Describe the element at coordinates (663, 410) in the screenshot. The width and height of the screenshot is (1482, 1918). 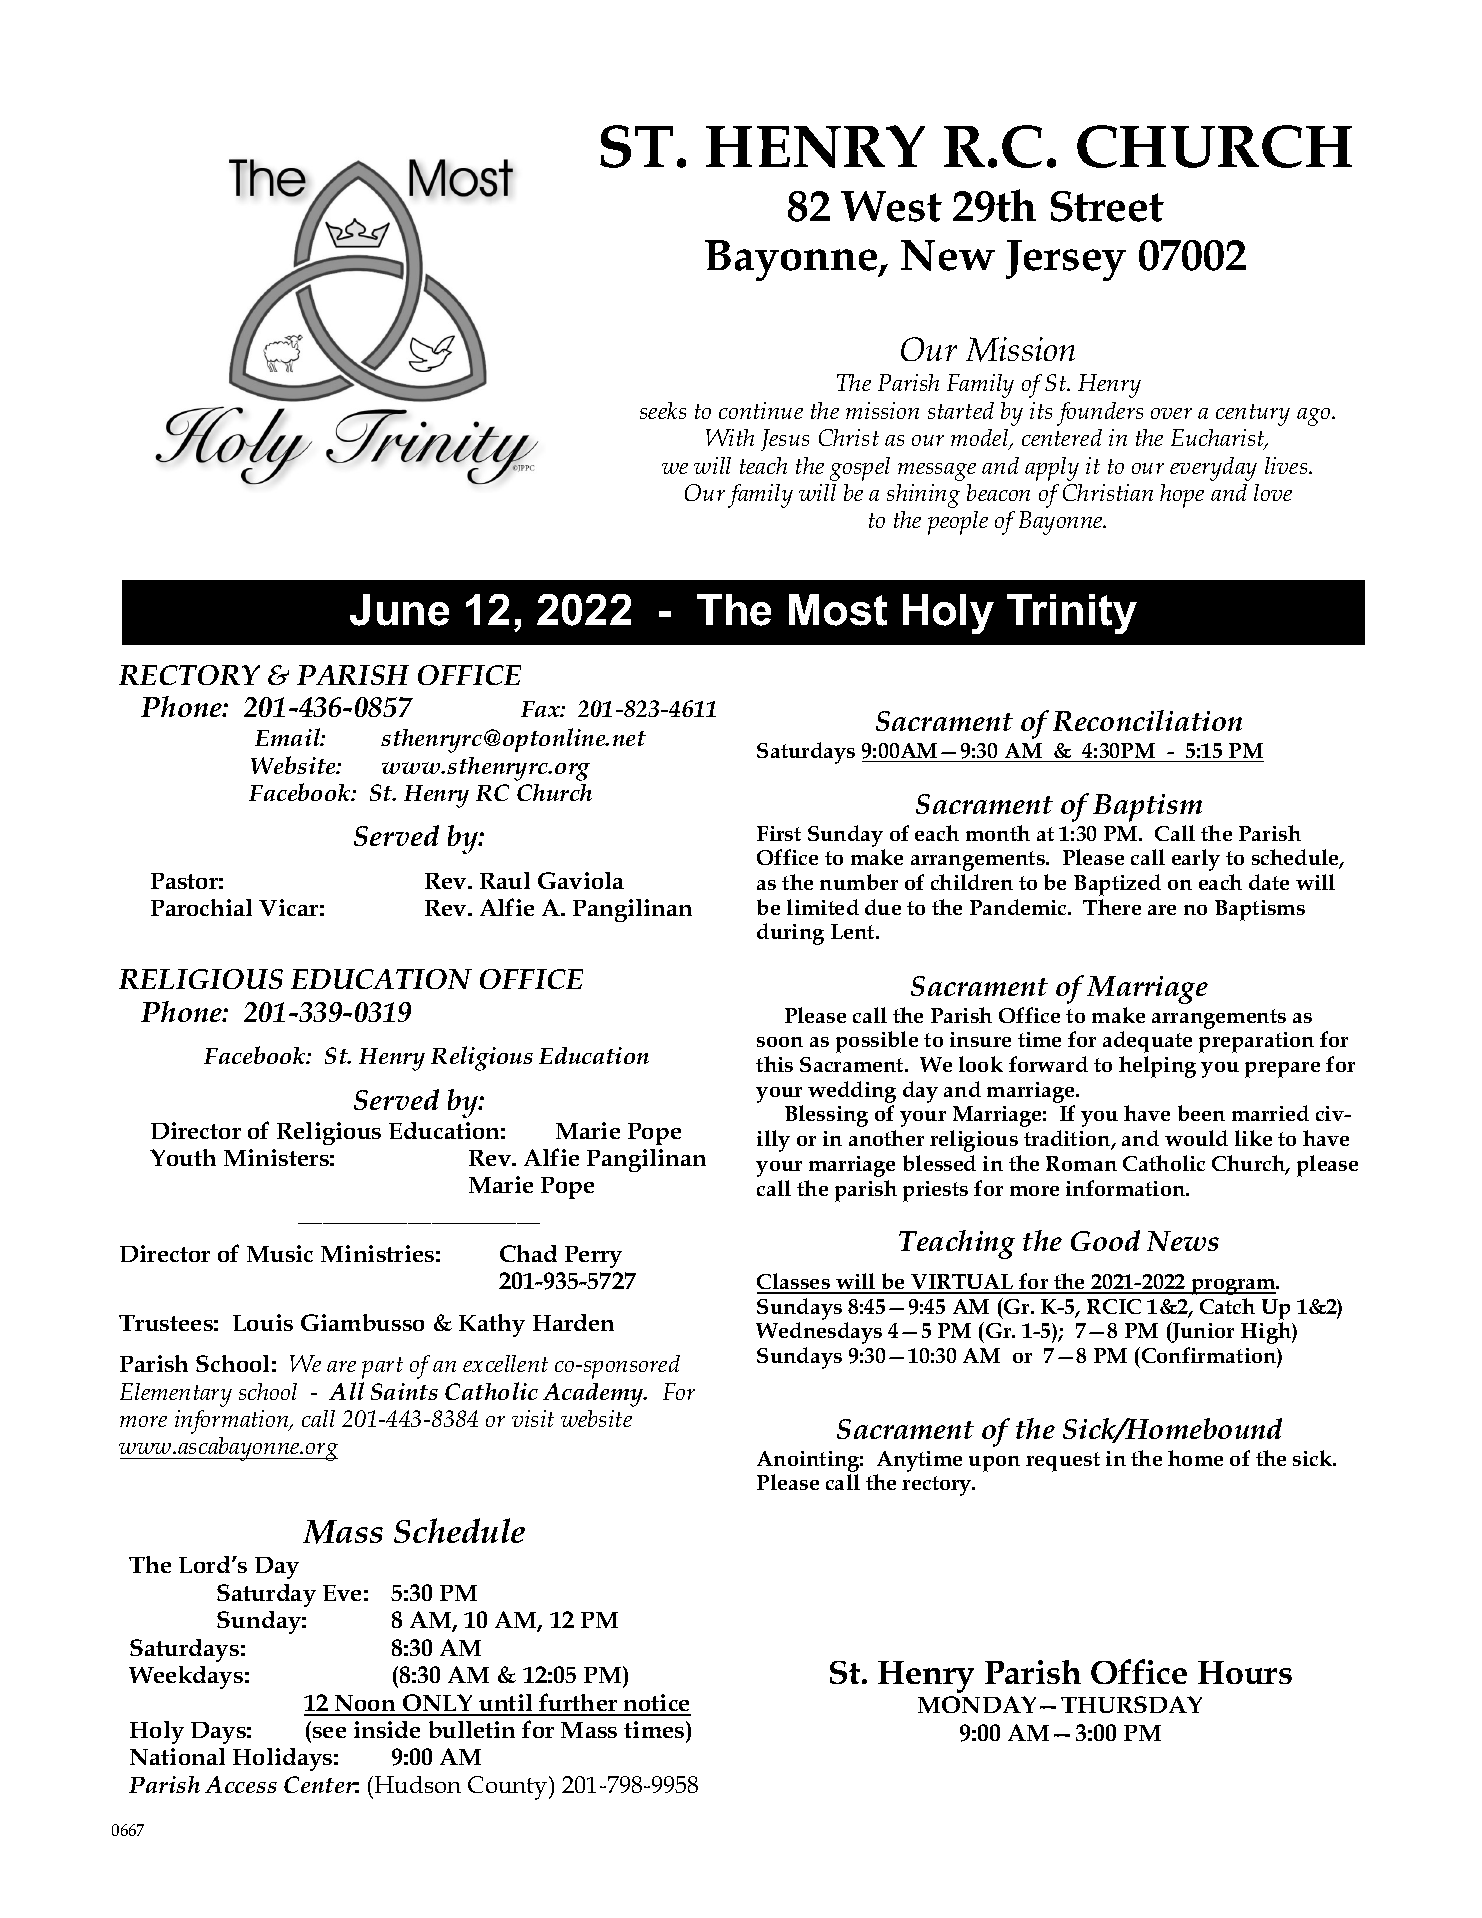
I see `seeks` at that location.
